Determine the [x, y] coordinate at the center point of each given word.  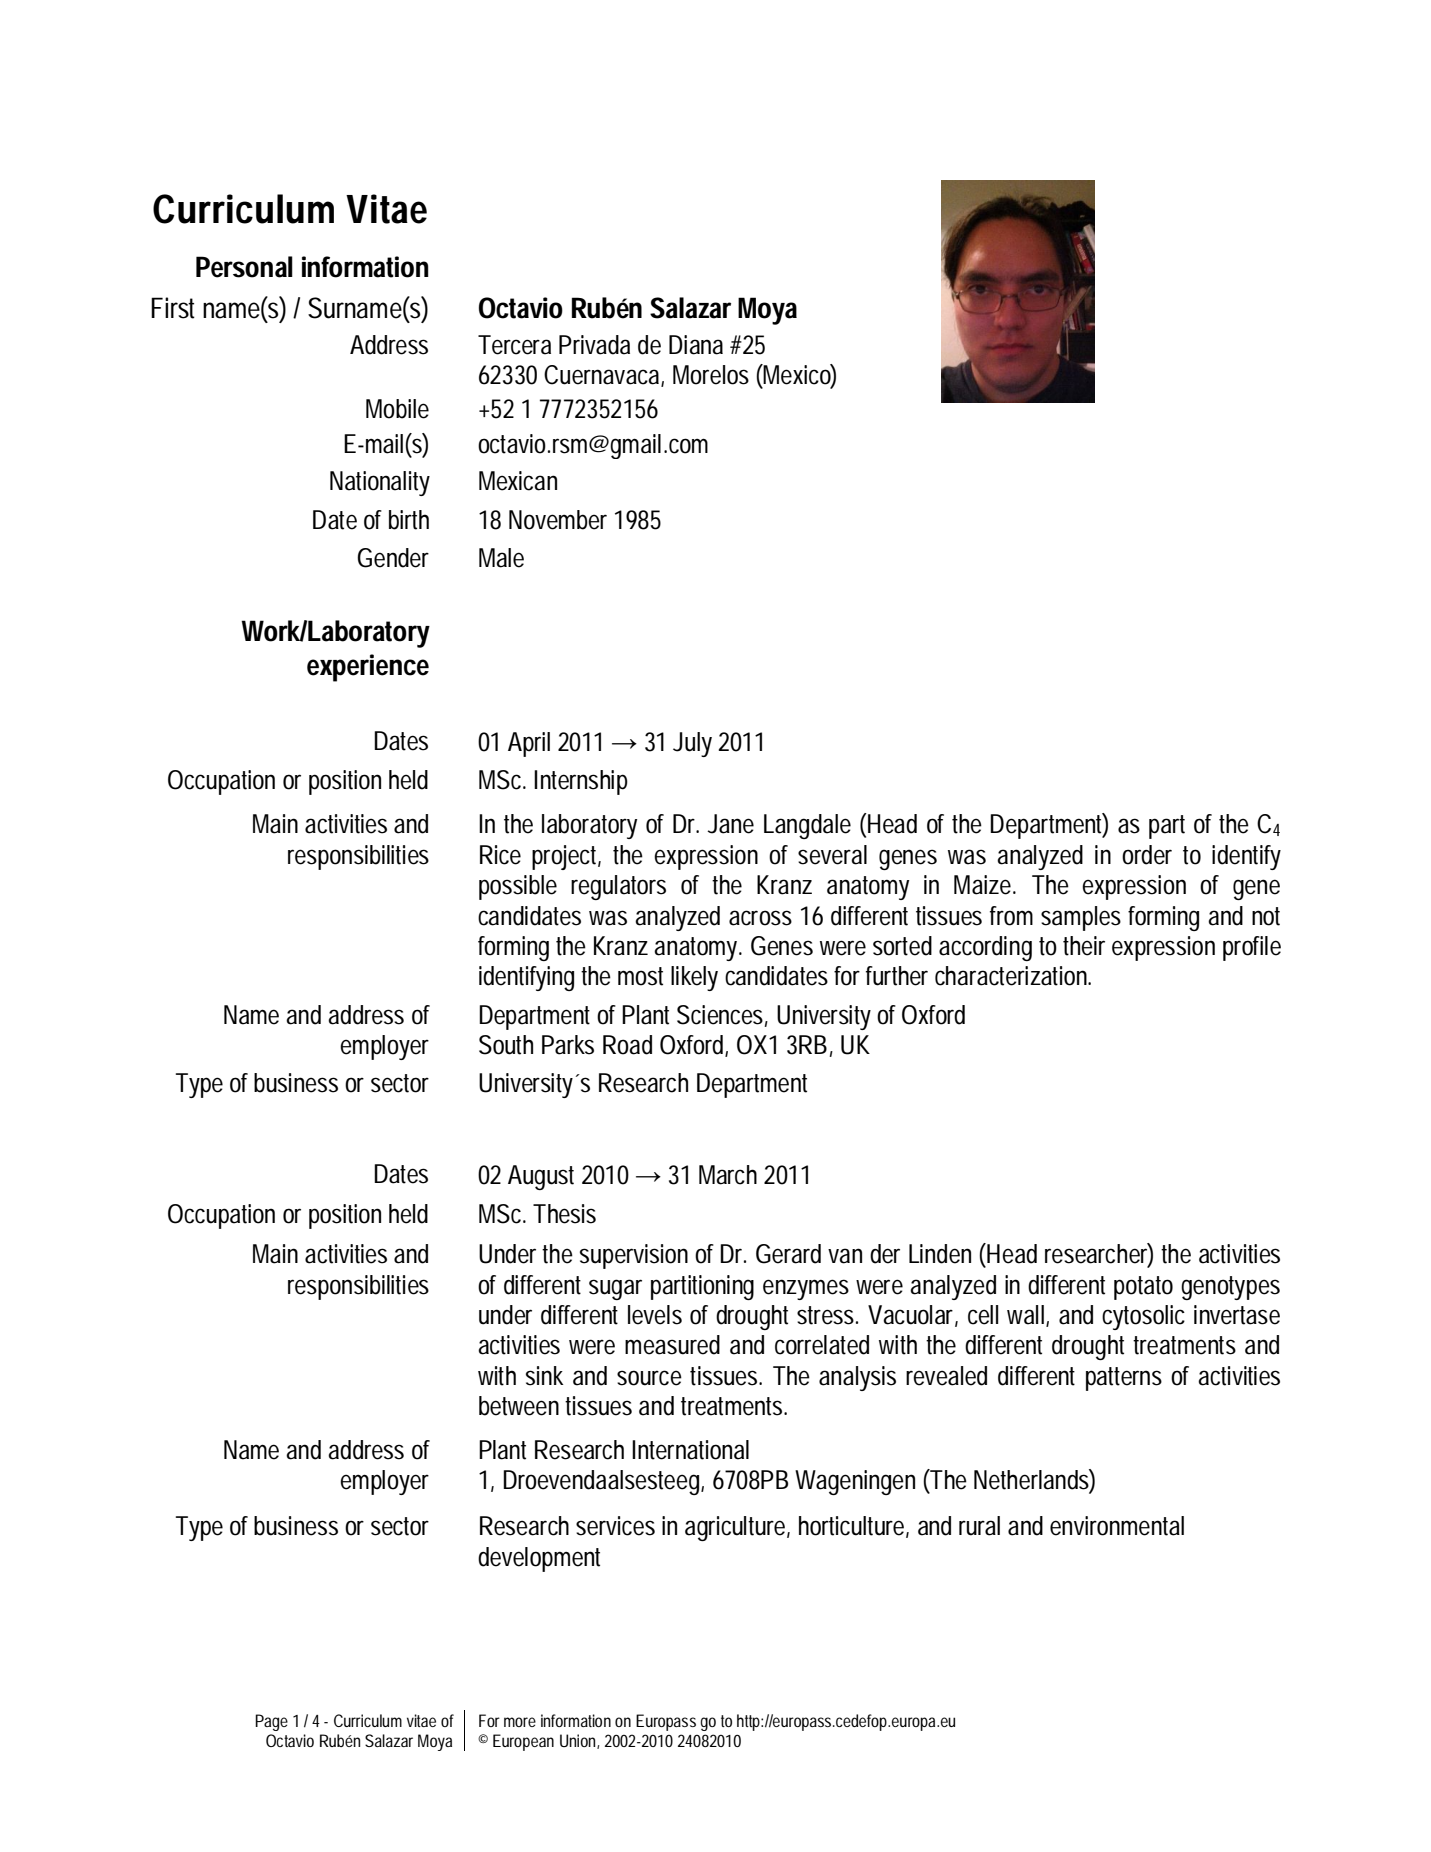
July [692, 744]
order [1147, 855]
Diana [696, 345]
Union [579, 1741]
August [541, 1177]
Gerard [788, 1254]
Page [271, 1722]
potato [1143, 1288]
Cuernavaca [601, 375]
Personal [244, 267]
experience [368, 668]
